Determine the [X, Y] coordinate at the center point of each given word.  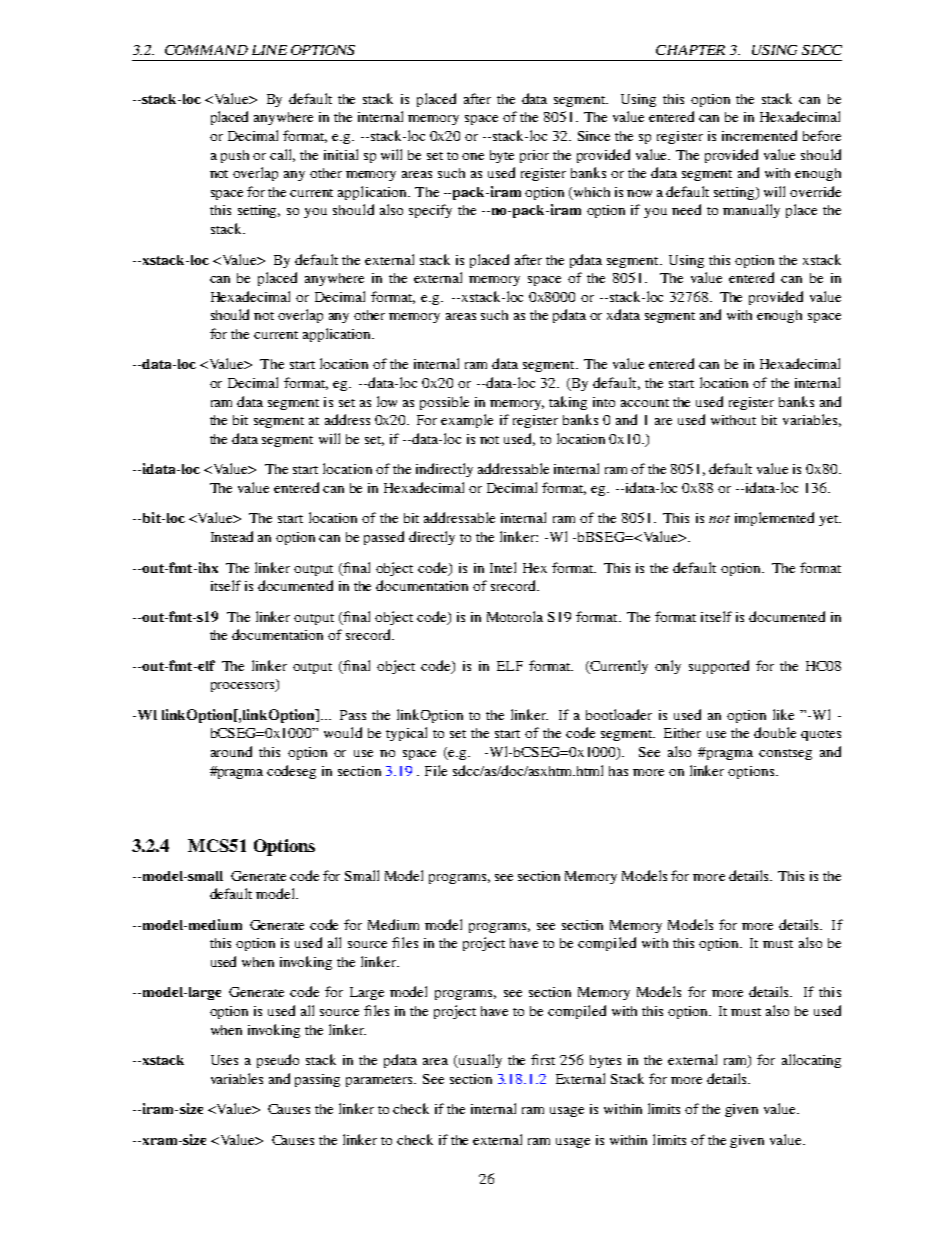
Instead [232, 536]
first [543, 1059]
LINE [269, 50]
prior [534, 156]
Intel [503, 567]
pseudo [278, 1061]
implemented [774, 519]
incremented [759, 135]
